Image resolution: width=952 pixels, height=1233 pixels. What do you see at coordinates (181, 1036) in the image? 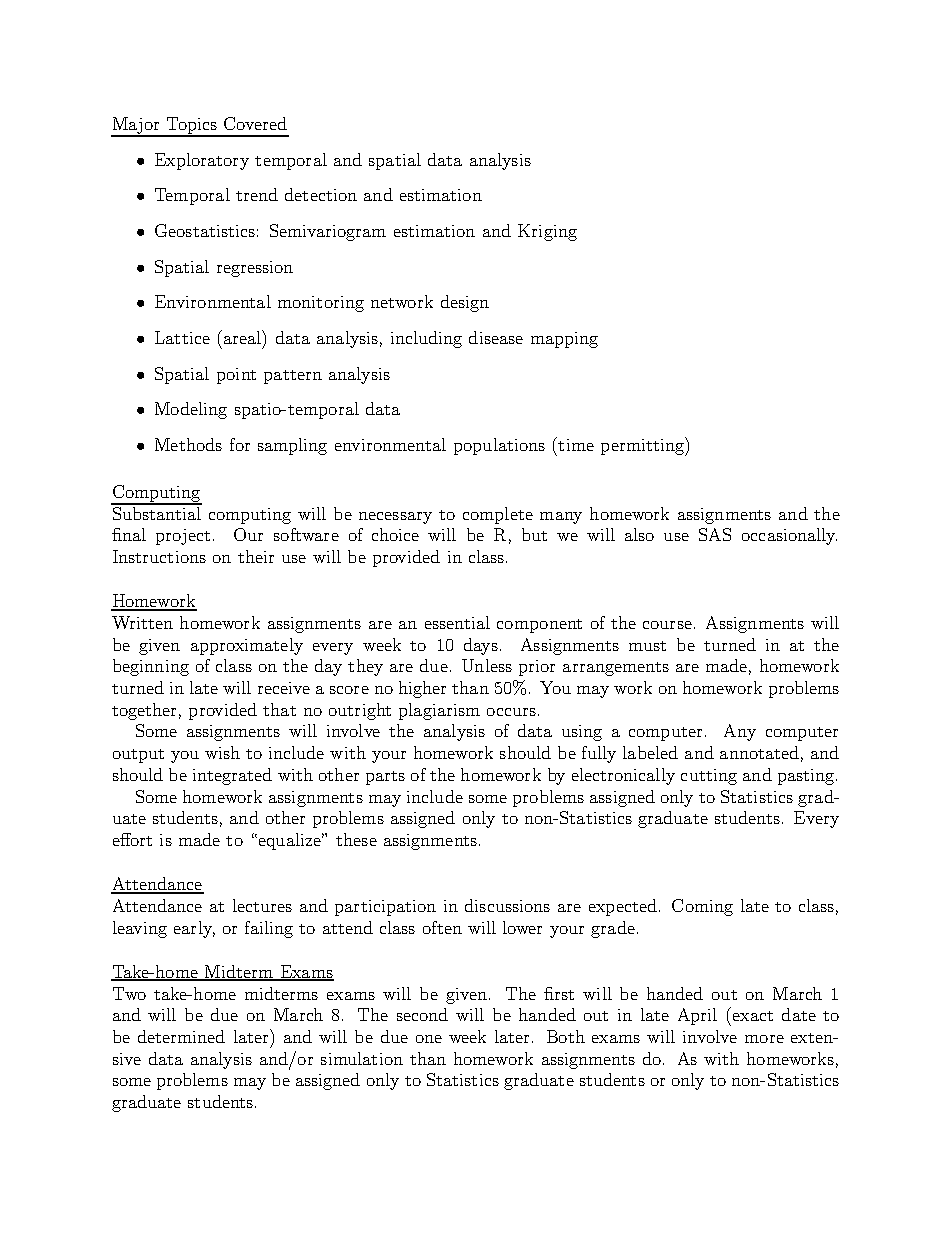
I see `determined` at bounding box center [181, 1036].
